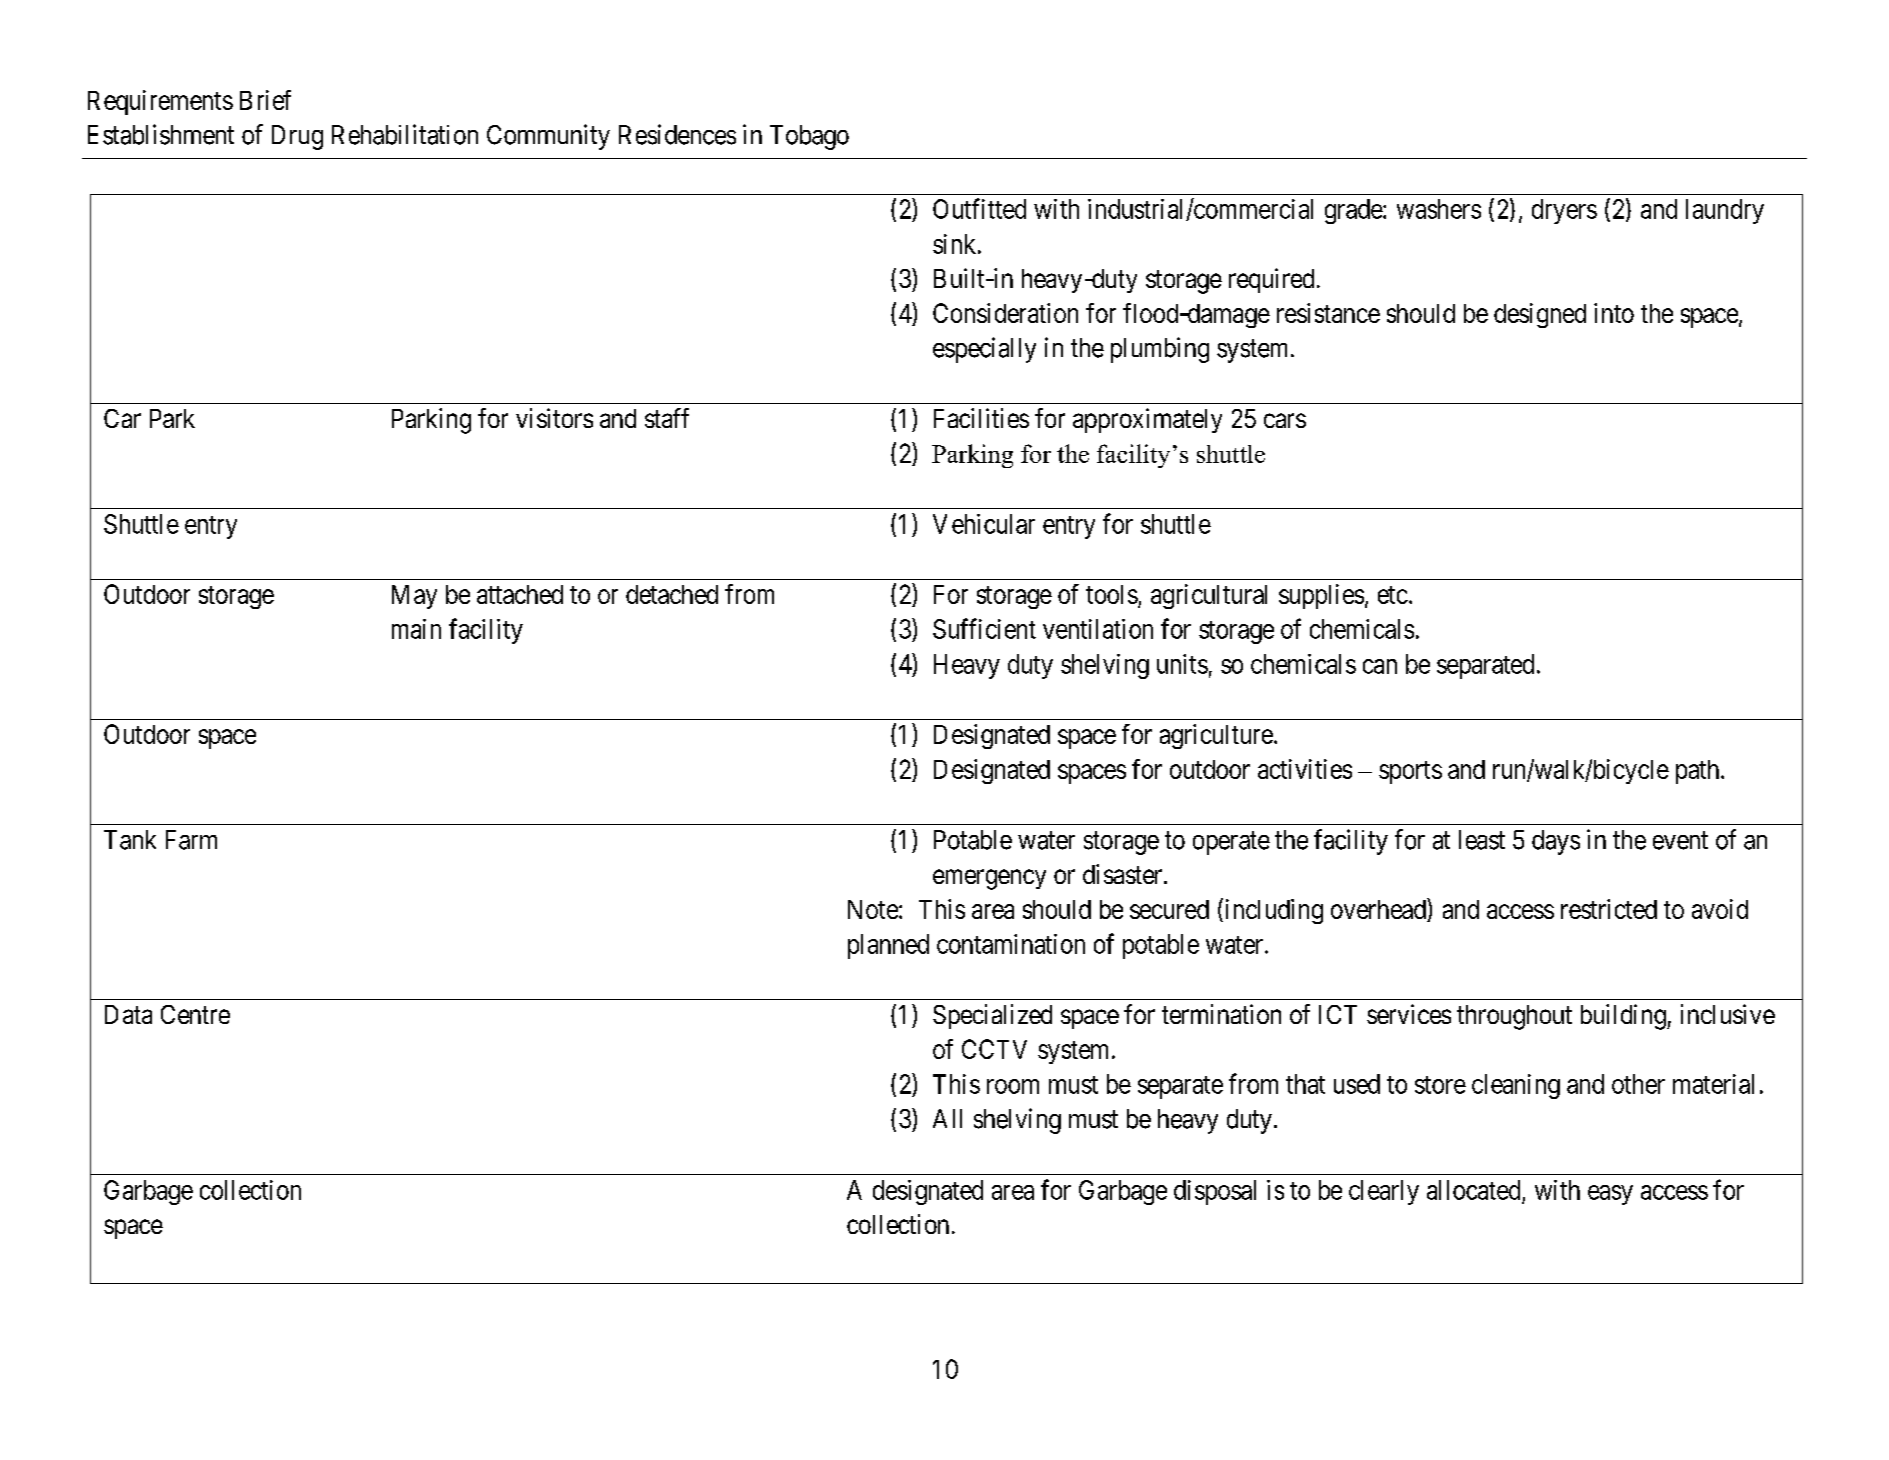  What do you see at coordinates (984, 628) in the document?
I see `Sufficient` at bounding box center [984, 628].
